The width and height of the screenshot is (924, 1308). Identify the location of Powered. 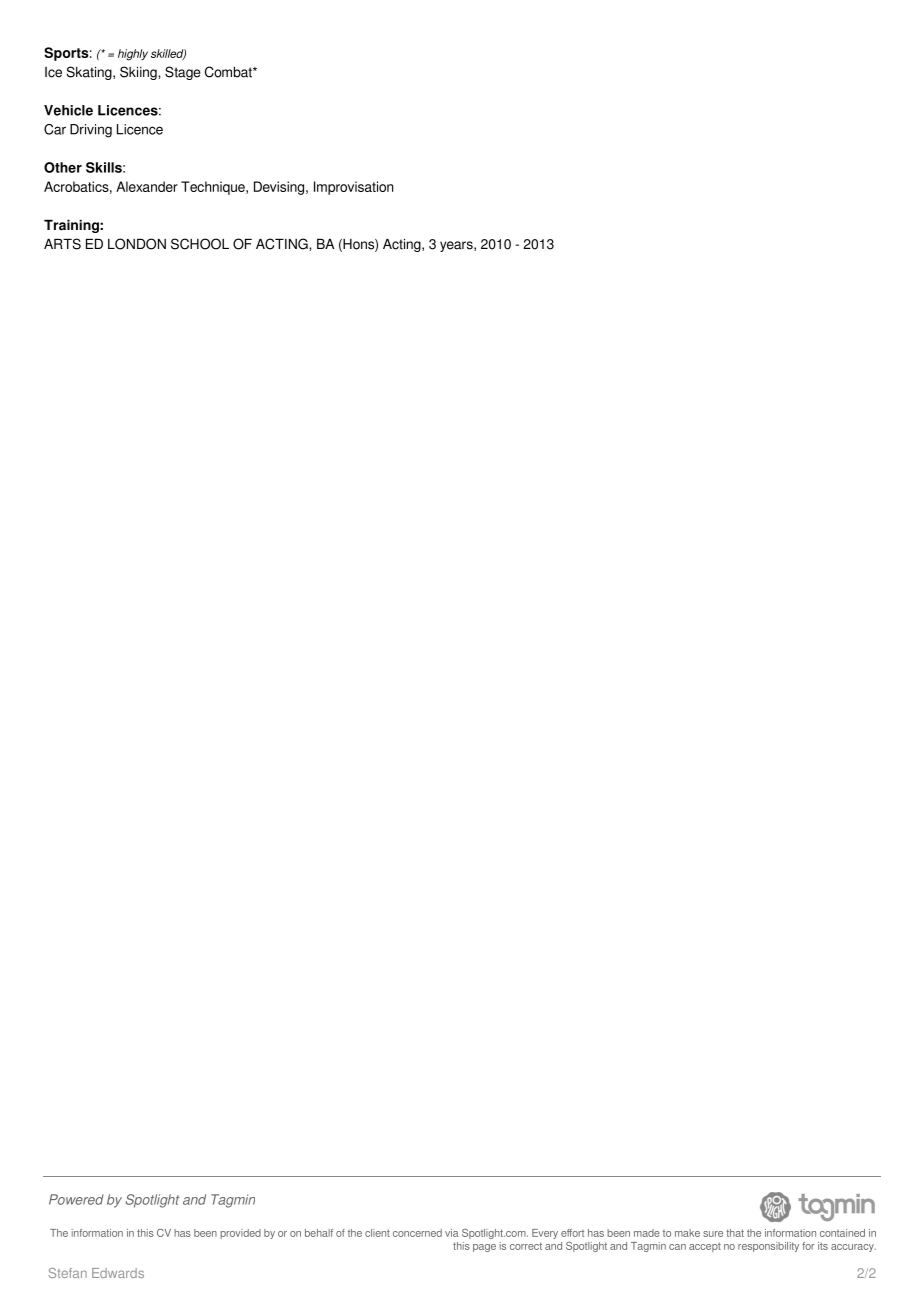
(76, 1199).
